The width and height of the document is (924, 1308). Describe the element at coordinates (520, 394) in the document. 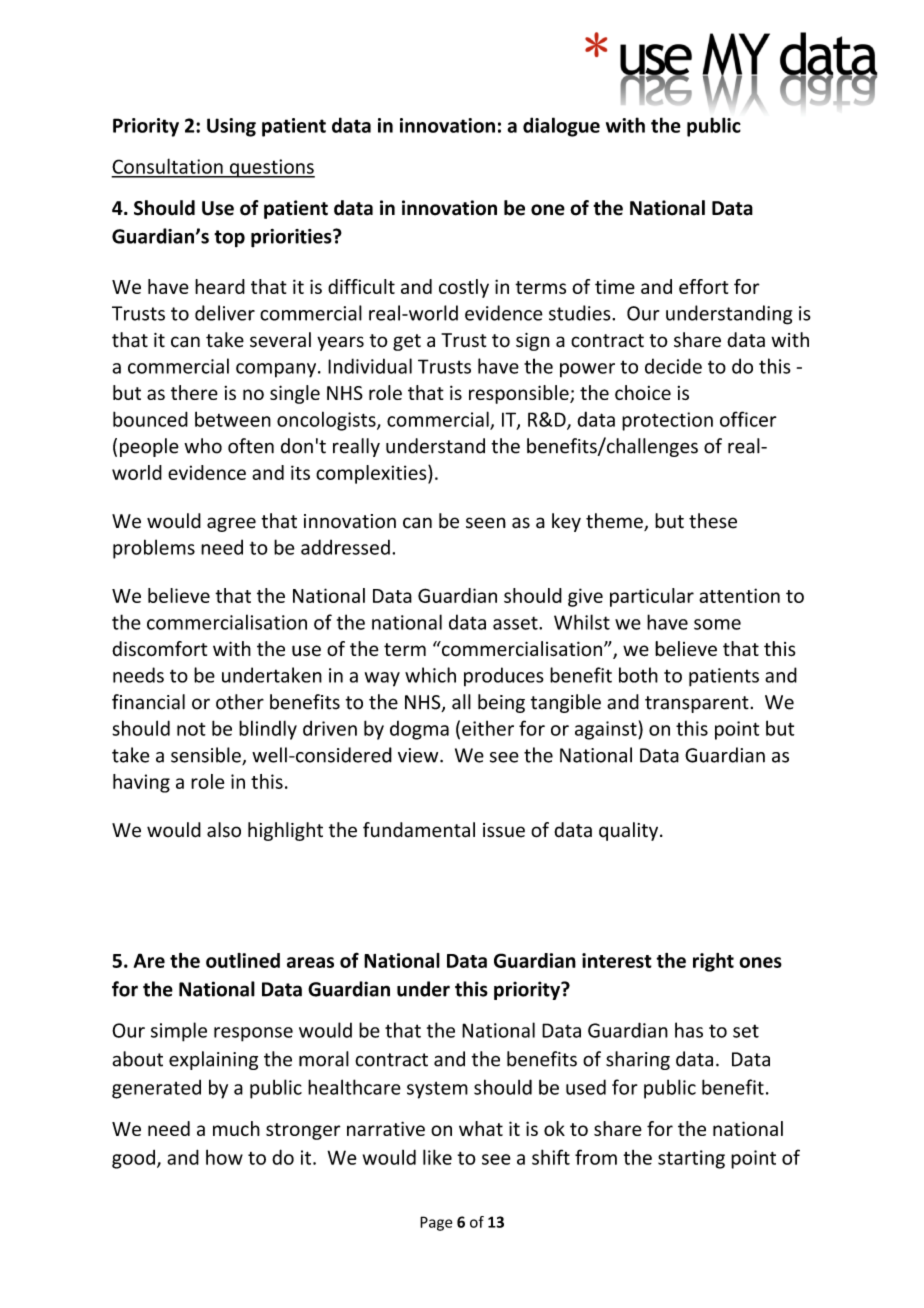

I see `responsible` at that location.
